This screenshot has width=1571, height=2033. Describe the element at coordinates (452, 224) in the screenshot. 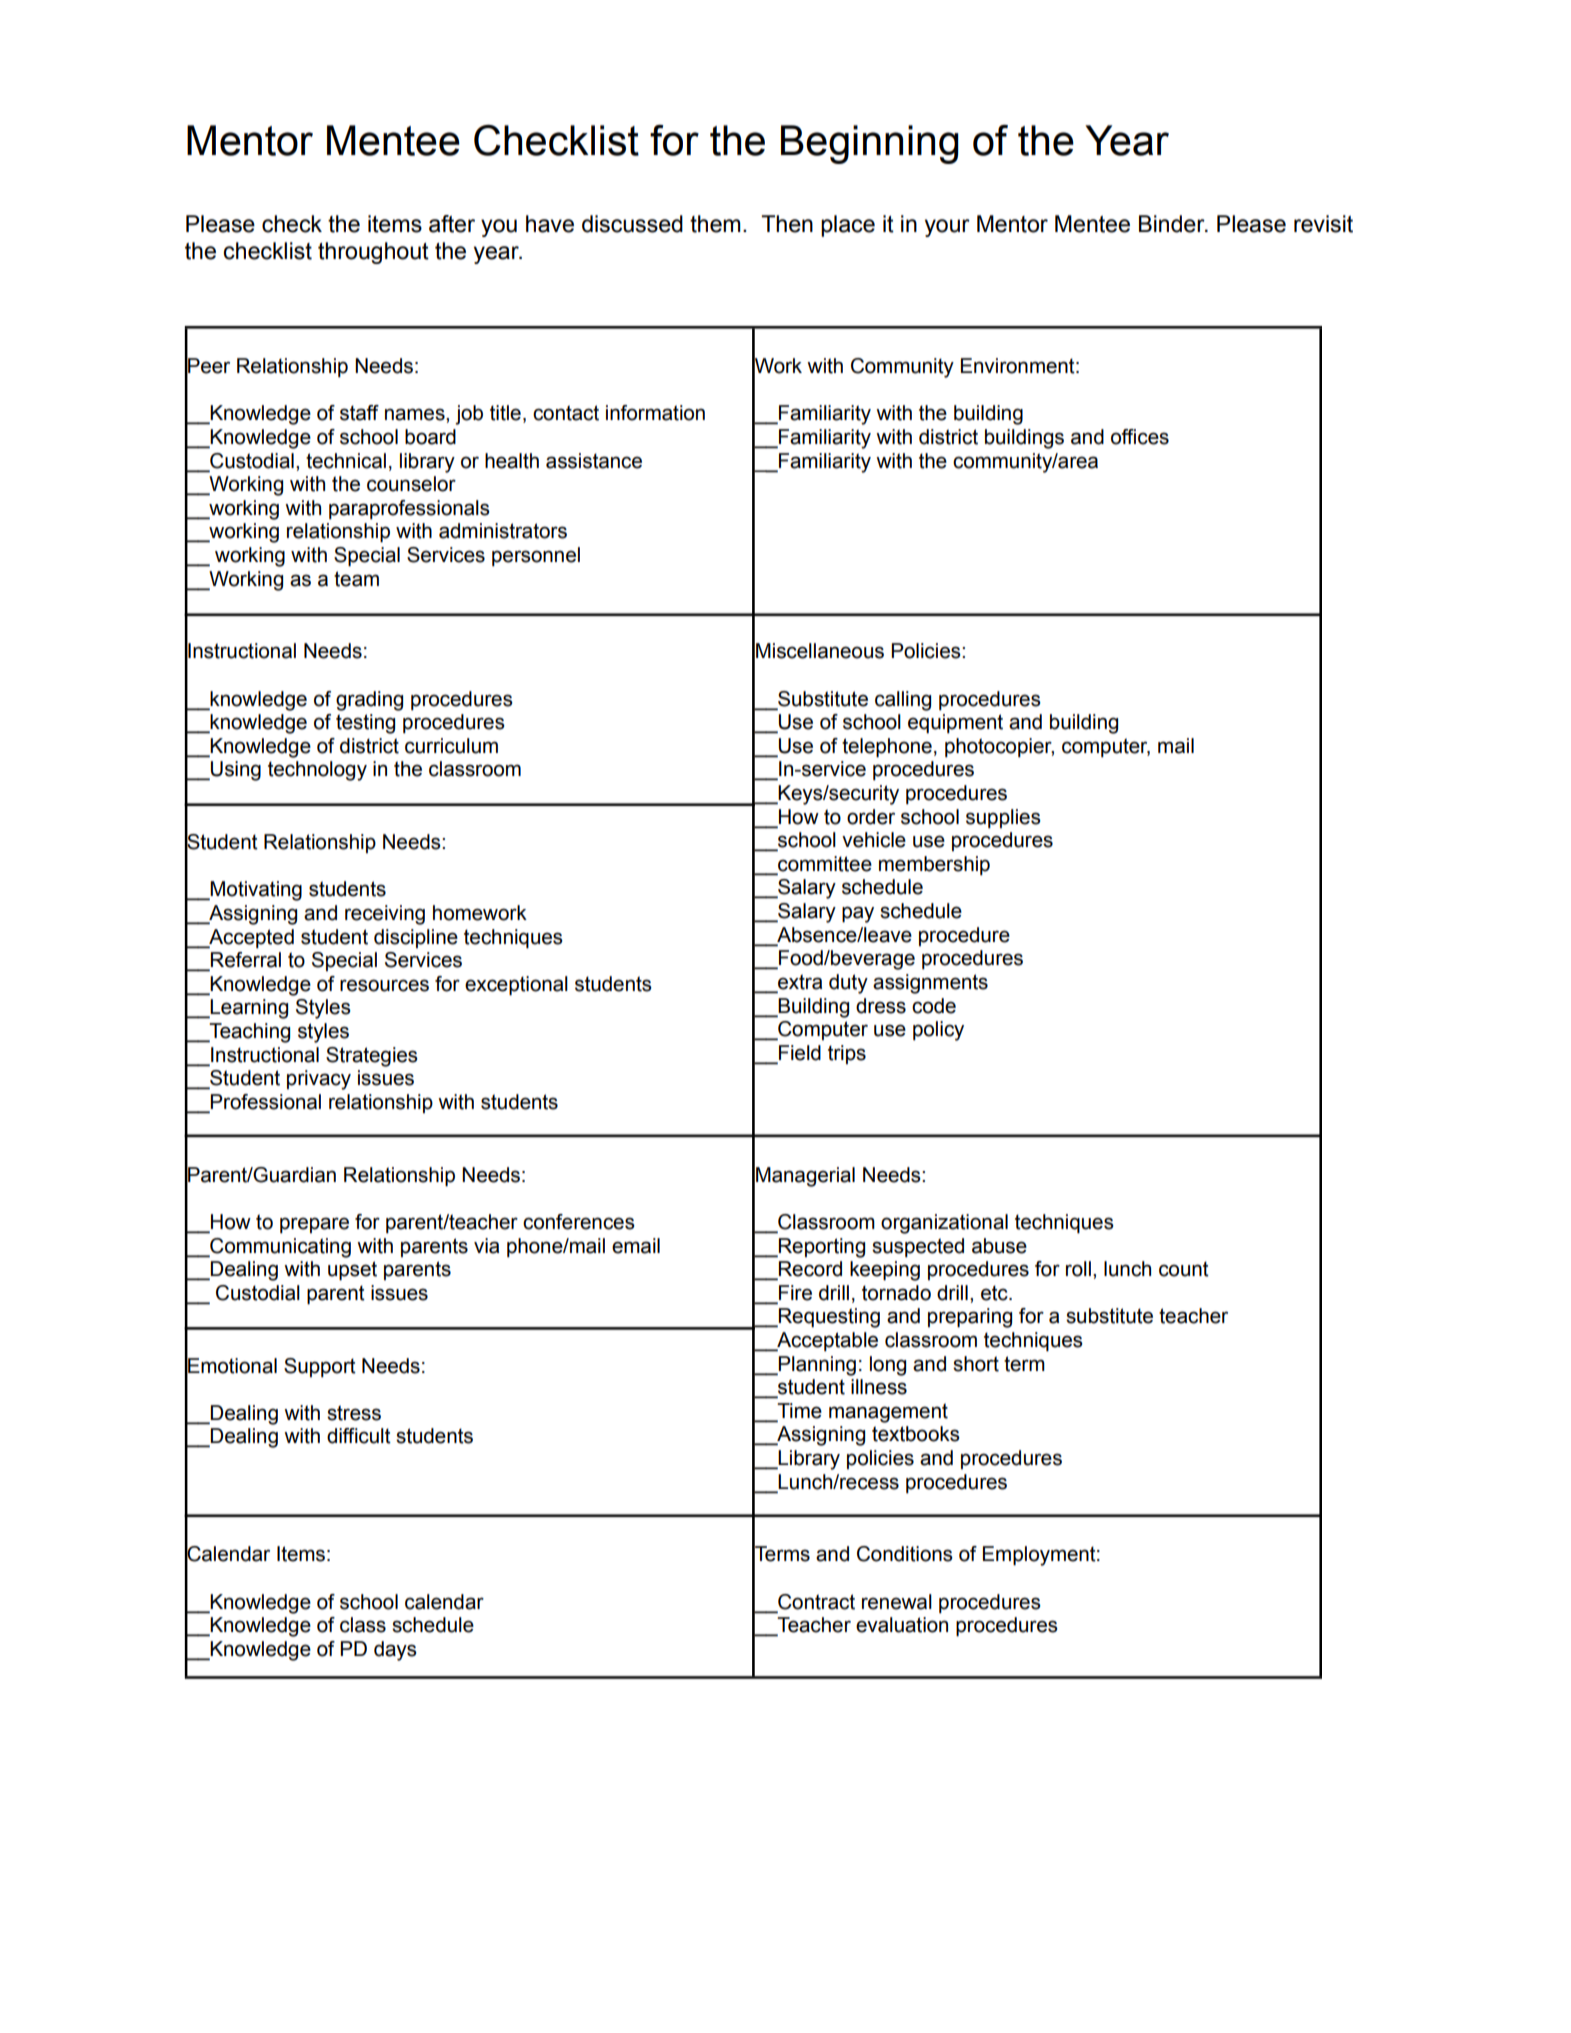

I see `after` at that location.
